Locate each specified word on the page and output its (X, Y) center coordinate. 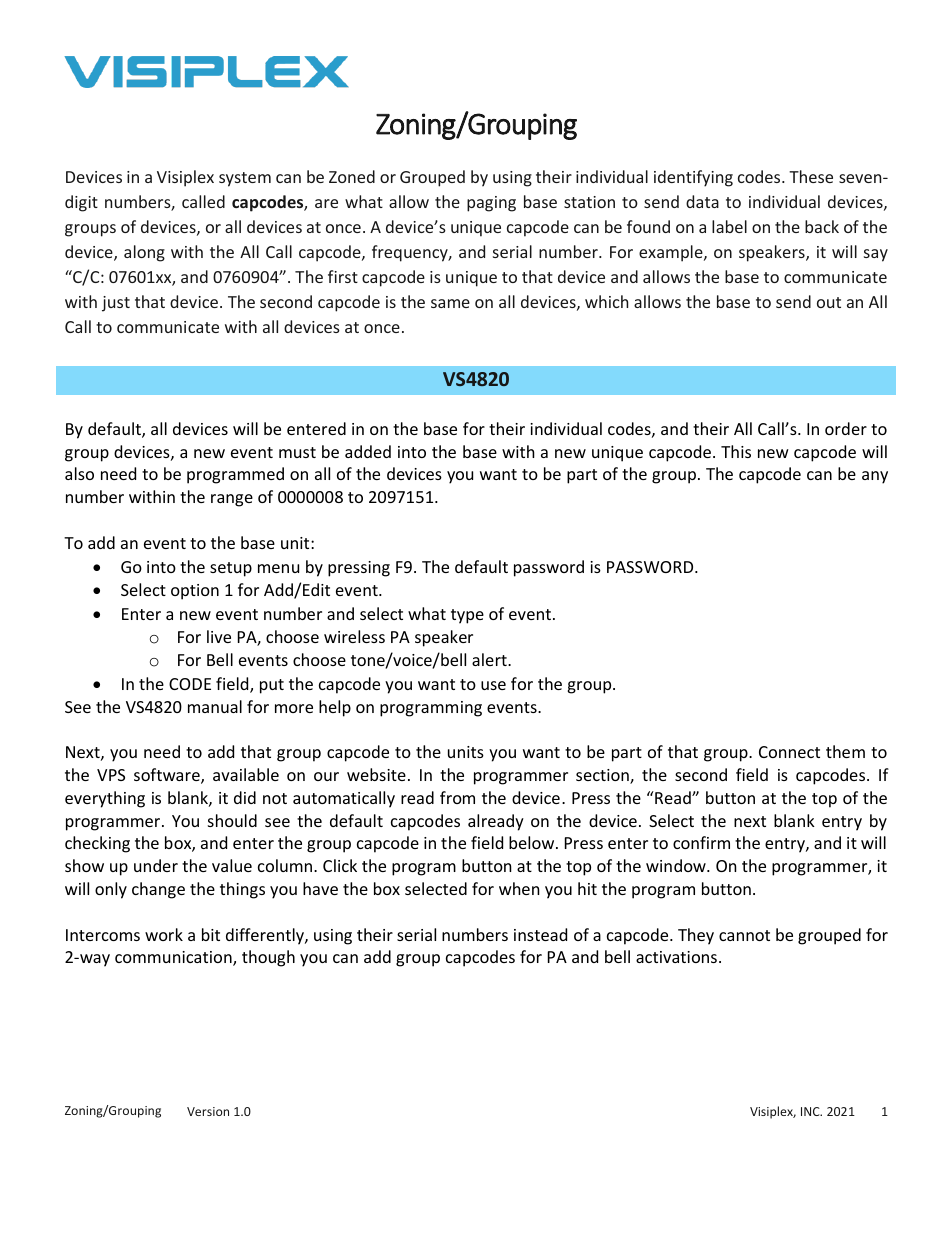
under (156, 865)
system (245, 179)
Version (208, 1111)
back (822, 226)
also (79, 473)
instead (540, 934)
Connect (789, 752)
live (219, 636)
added (368, 451)
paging (491, 204)
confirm (701, 842)
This (736, 451)
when (519, 888)
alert (490, 659)
